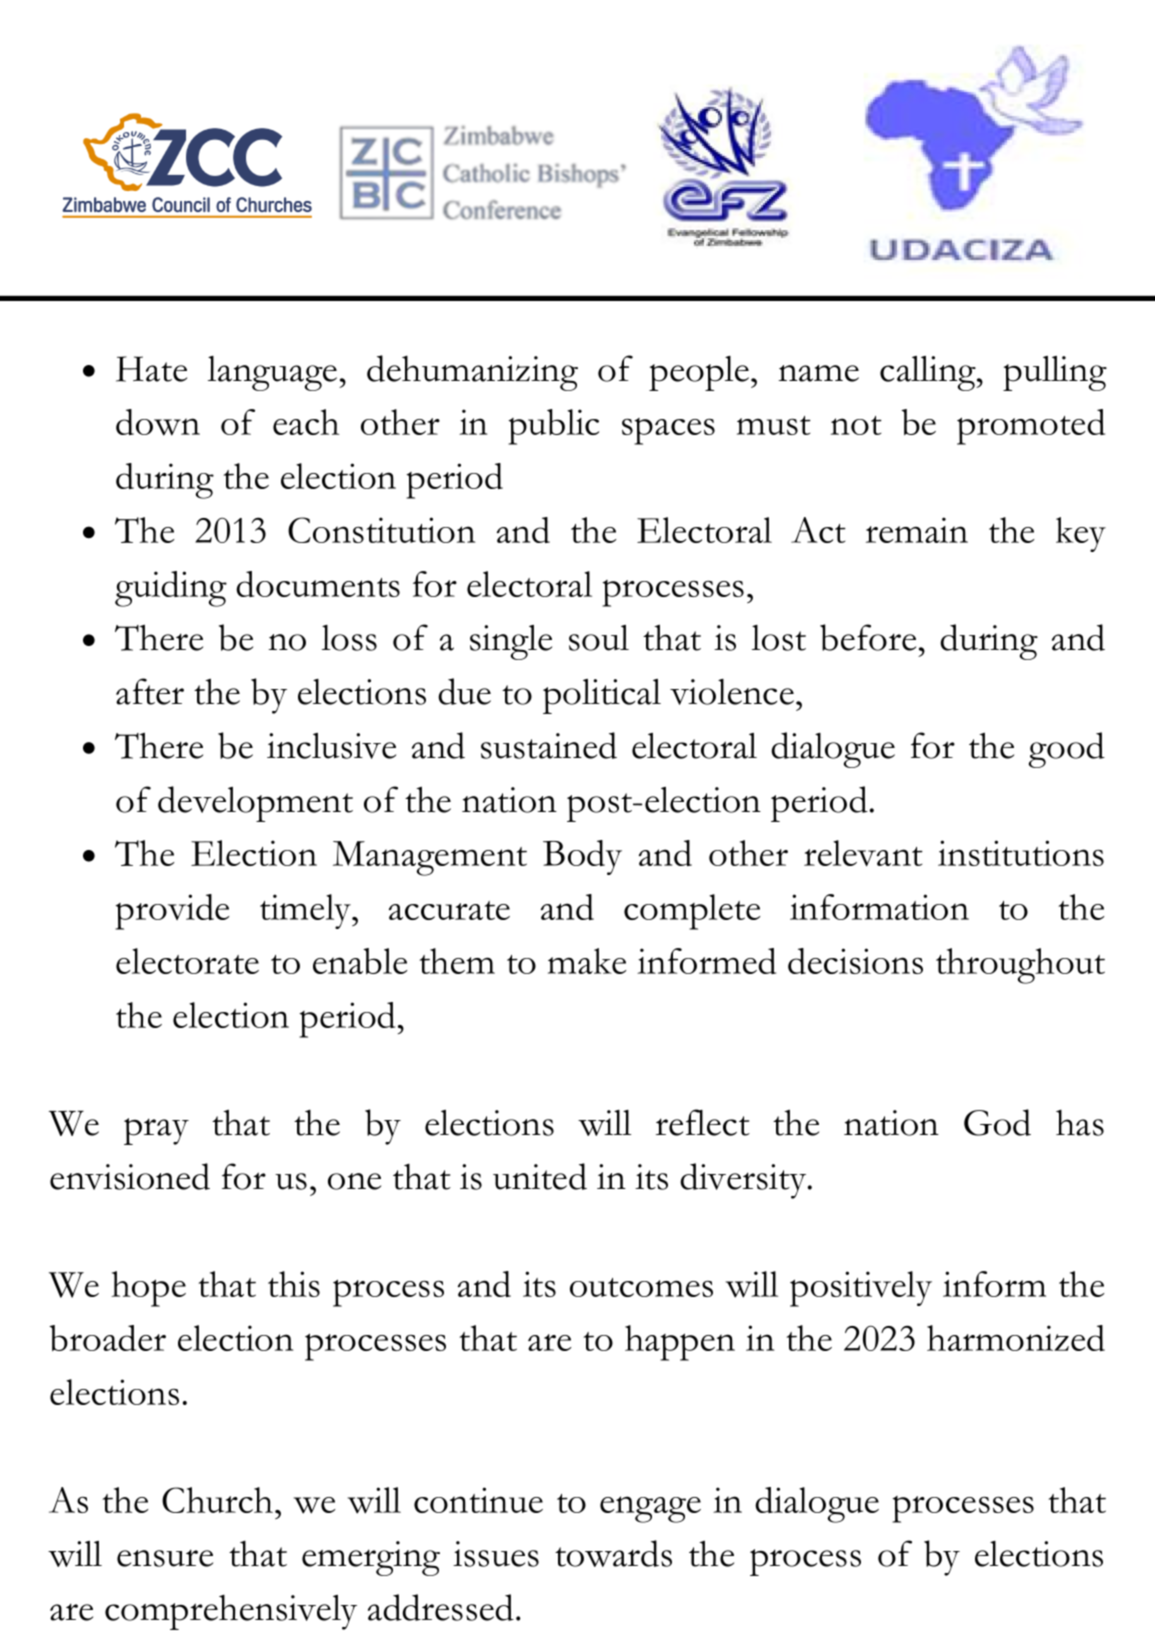  I want to click on make, so click(587, 961).
